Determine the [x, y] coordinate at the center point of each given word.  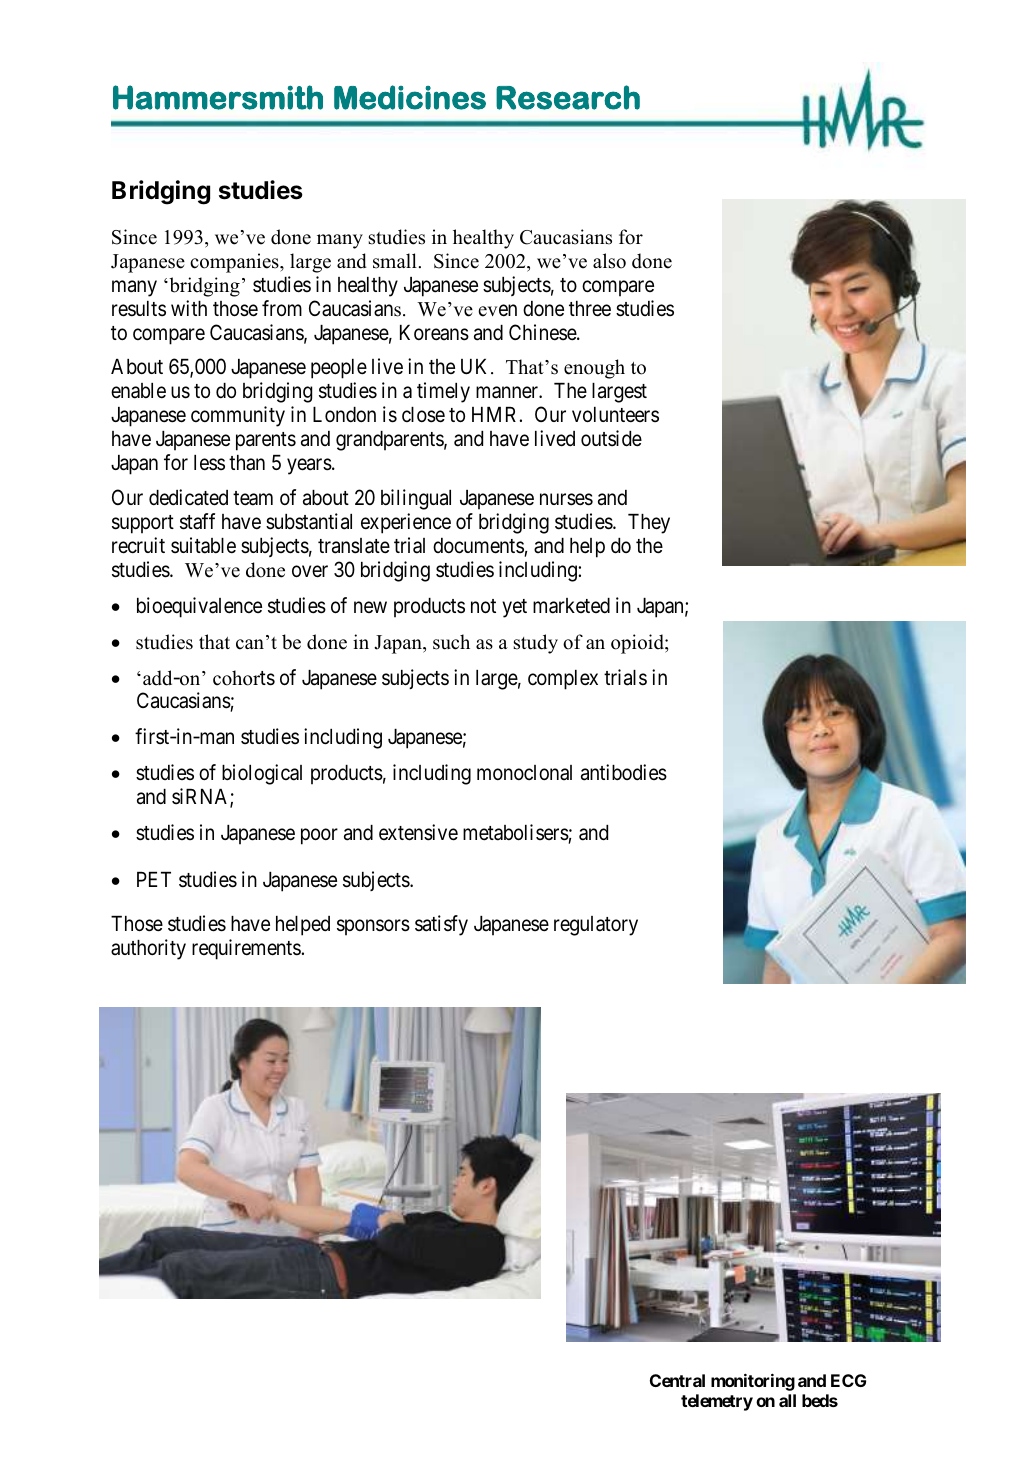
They [649, 524]
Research [568, 97]
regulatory [596, 926]
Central [677, 1380]
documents [478, 546]
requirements [246, 949]
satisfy [441, 925]
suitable [203, 545]
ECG [848, 1380]
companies [235, 263]
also [609, 261]
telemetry [717, 1402]
